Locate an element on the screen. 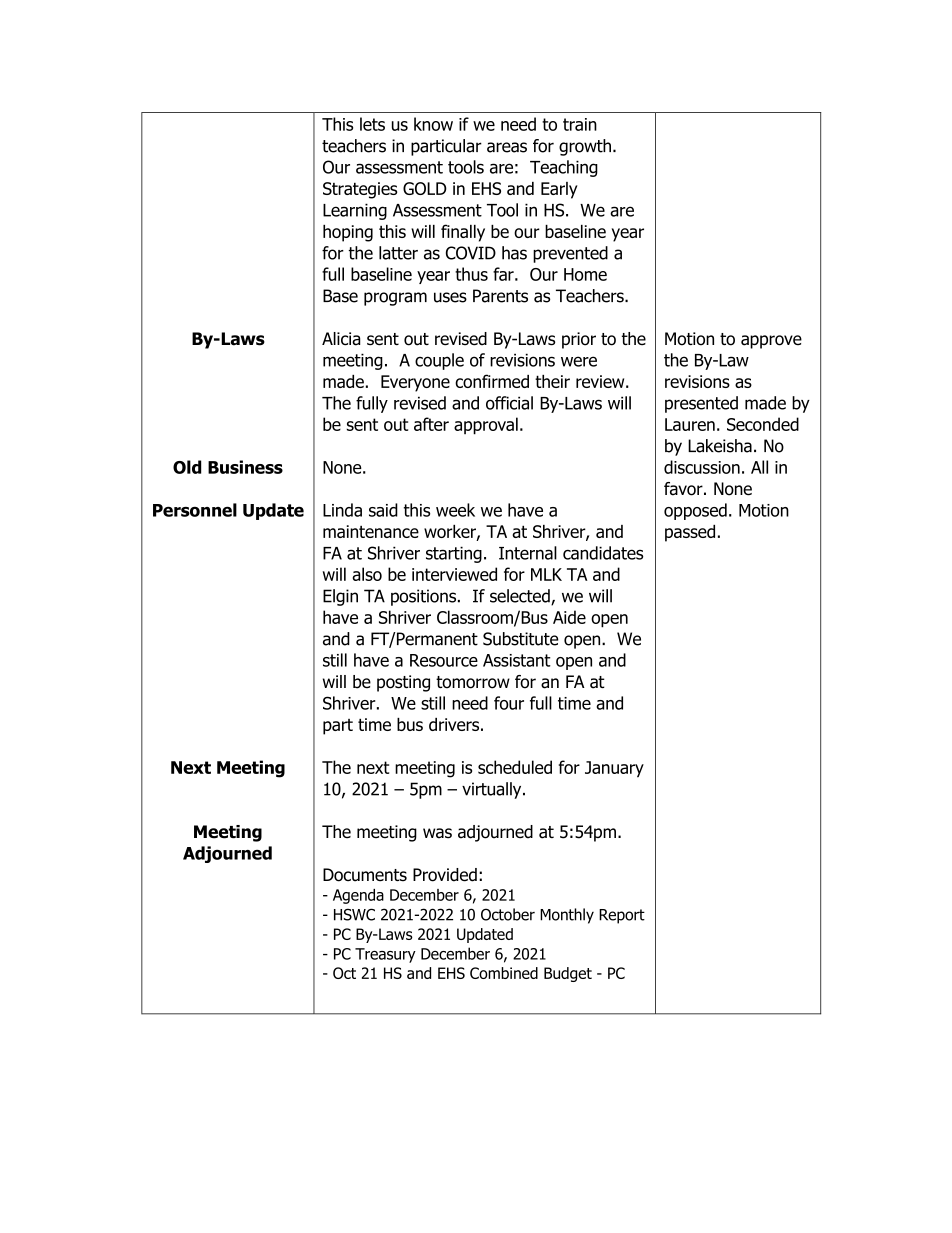  Agenda is located at coordinates (358, 896).
